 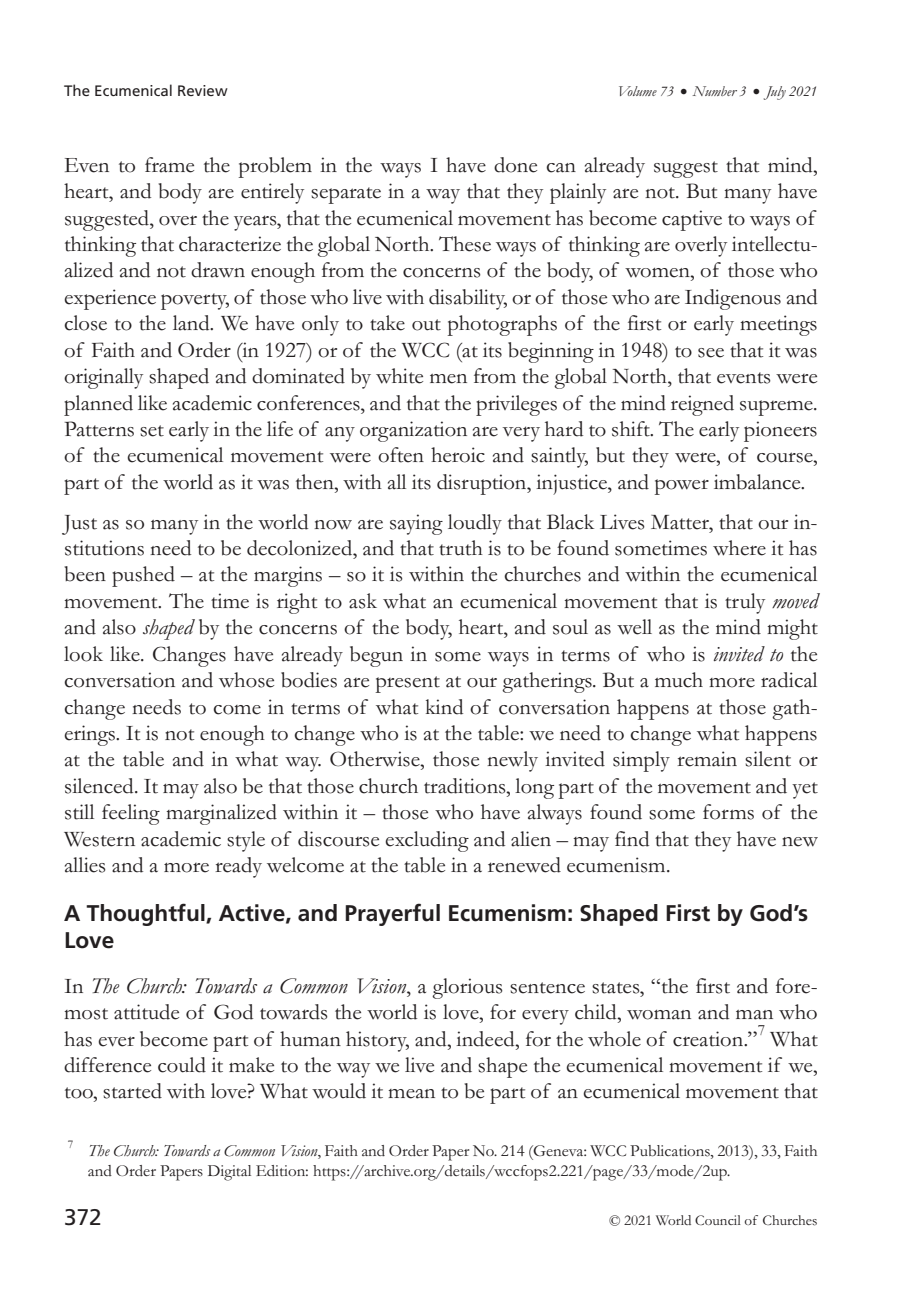 I want to click on forms, so click(x=728, y=812).
